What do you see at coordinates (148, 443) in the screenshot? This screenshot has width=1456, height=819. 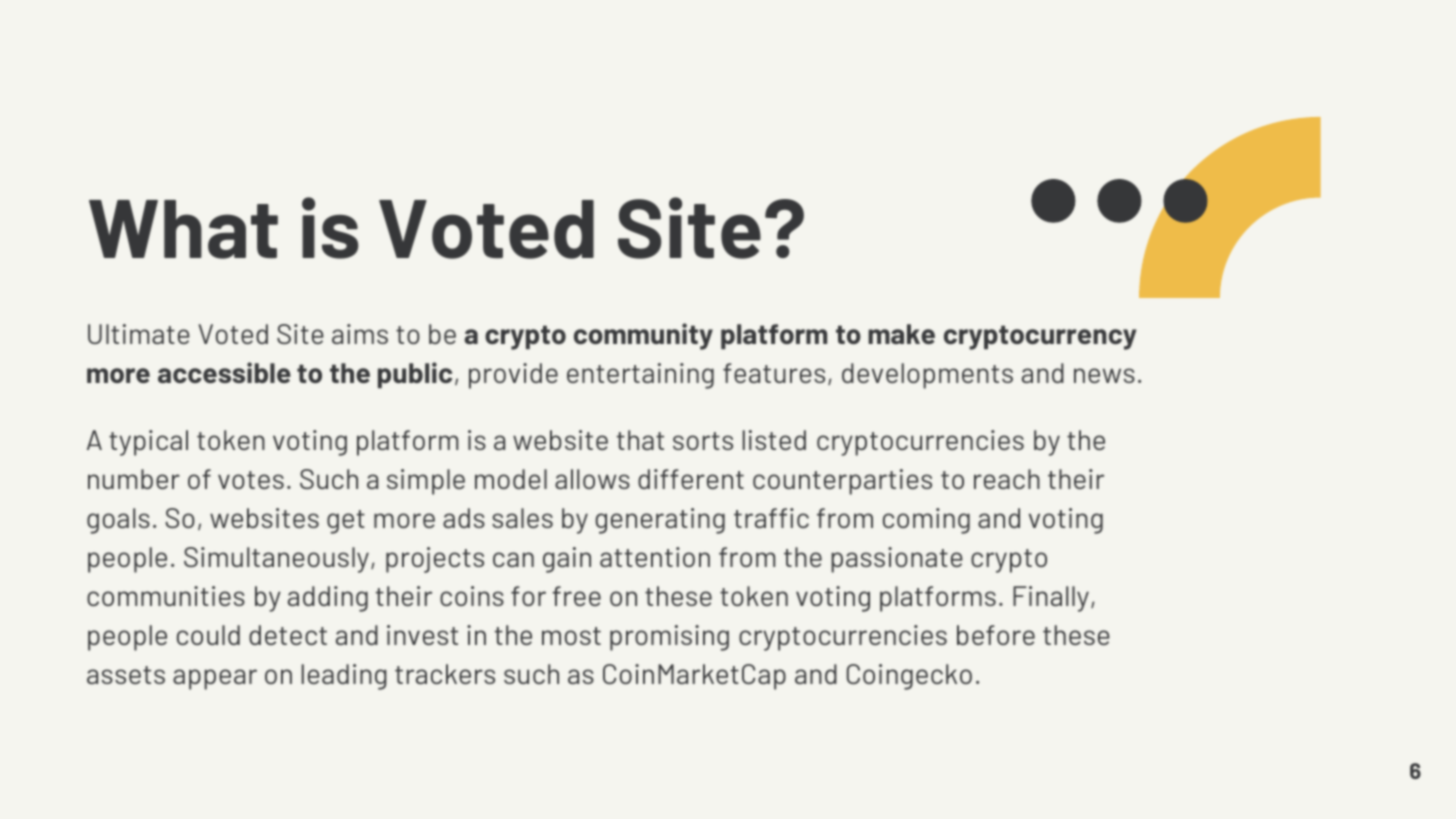 I see `typical` at bounding box center [148, 443].
